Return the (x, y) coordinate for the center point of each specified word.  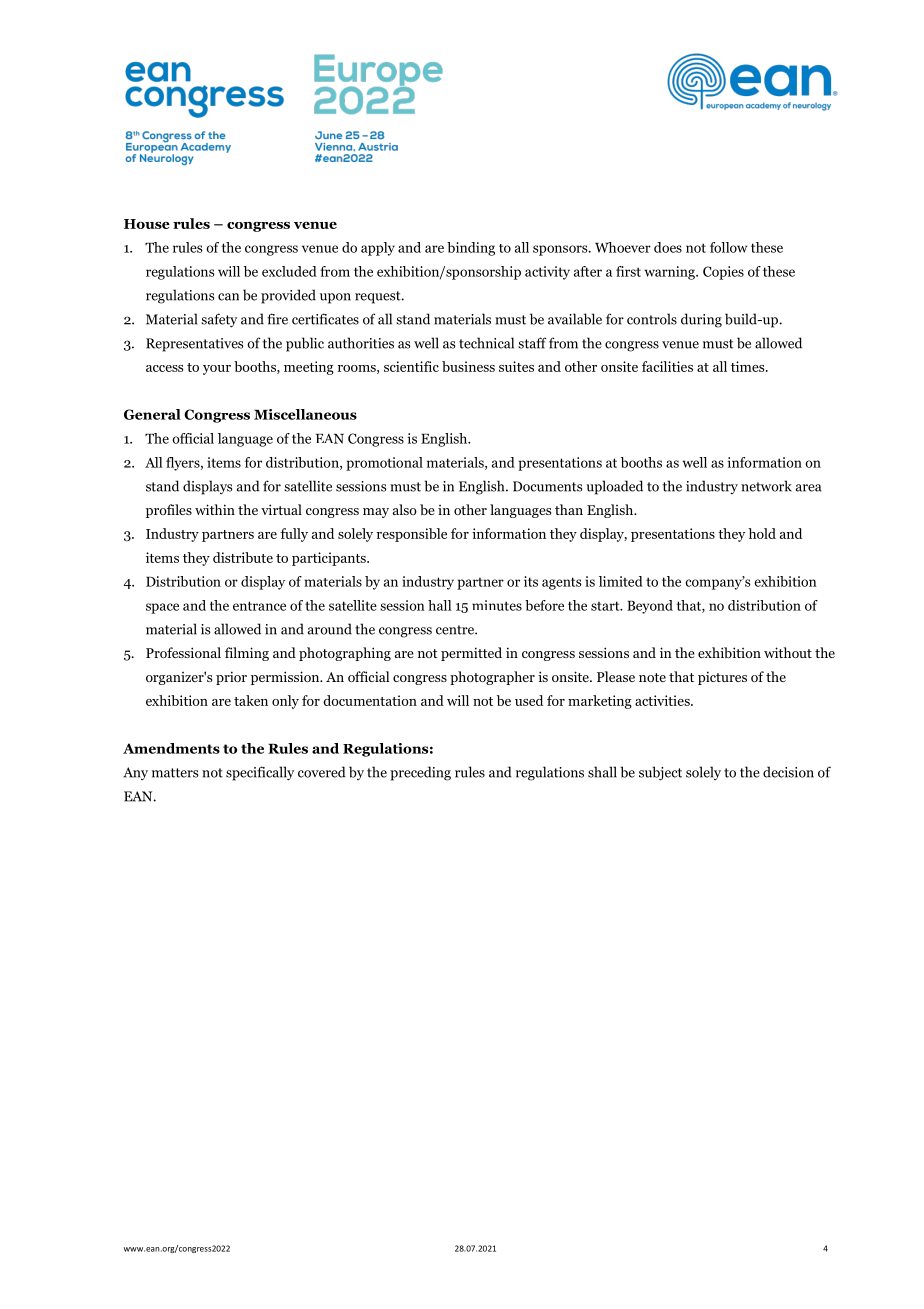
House (147, 224)
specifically (260, 773)
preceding (420, 773)
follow (728, 247)
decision (788, 772)
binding (471, 249)
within (215, 509)
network (766, 486)
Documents (548, 486)
